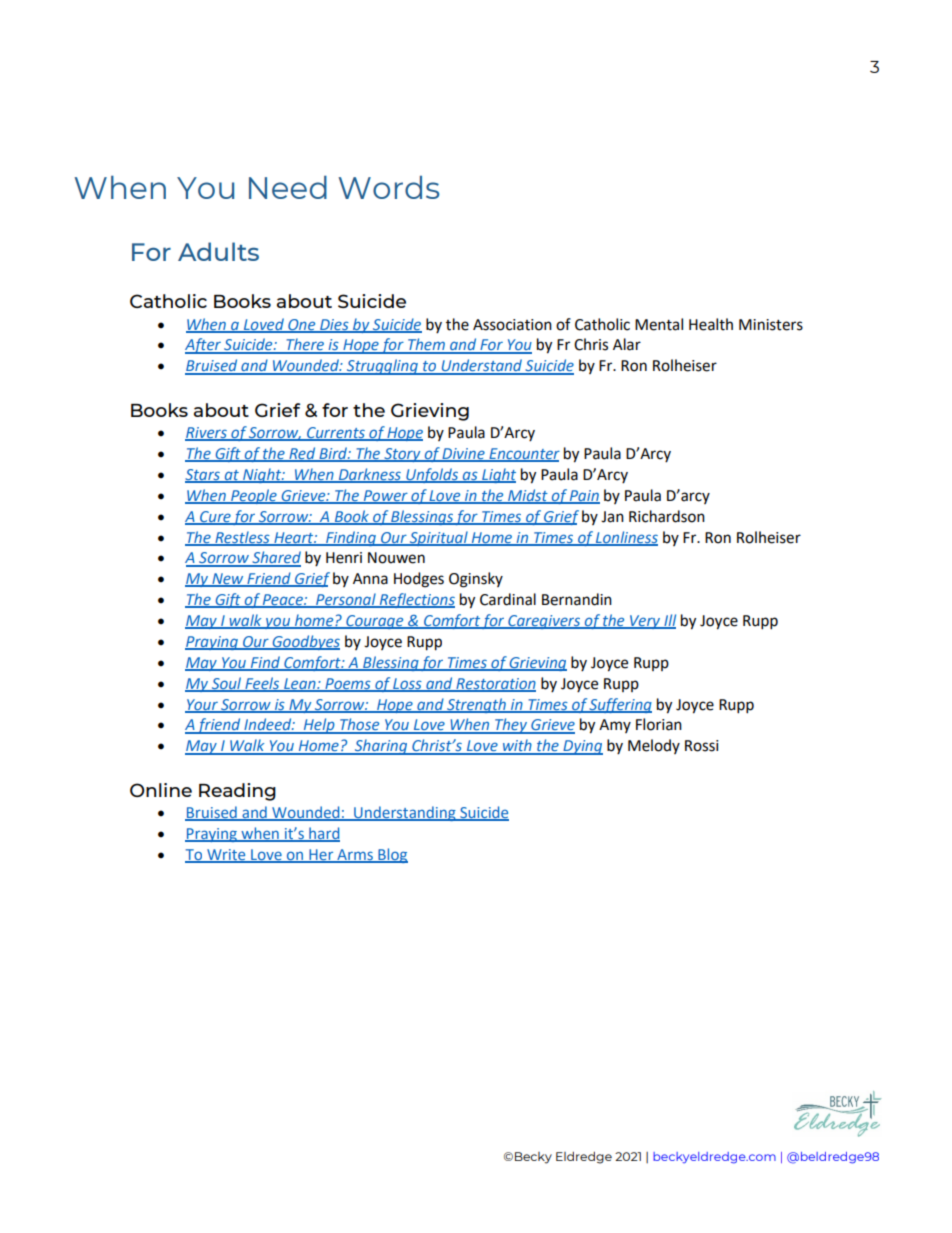 Image resolution: width=952 pixels, height=1233 pixels. What do you see at coordinates (439, 538) in the page?
I see `Spiritual` at bounding box center [439, 538].
